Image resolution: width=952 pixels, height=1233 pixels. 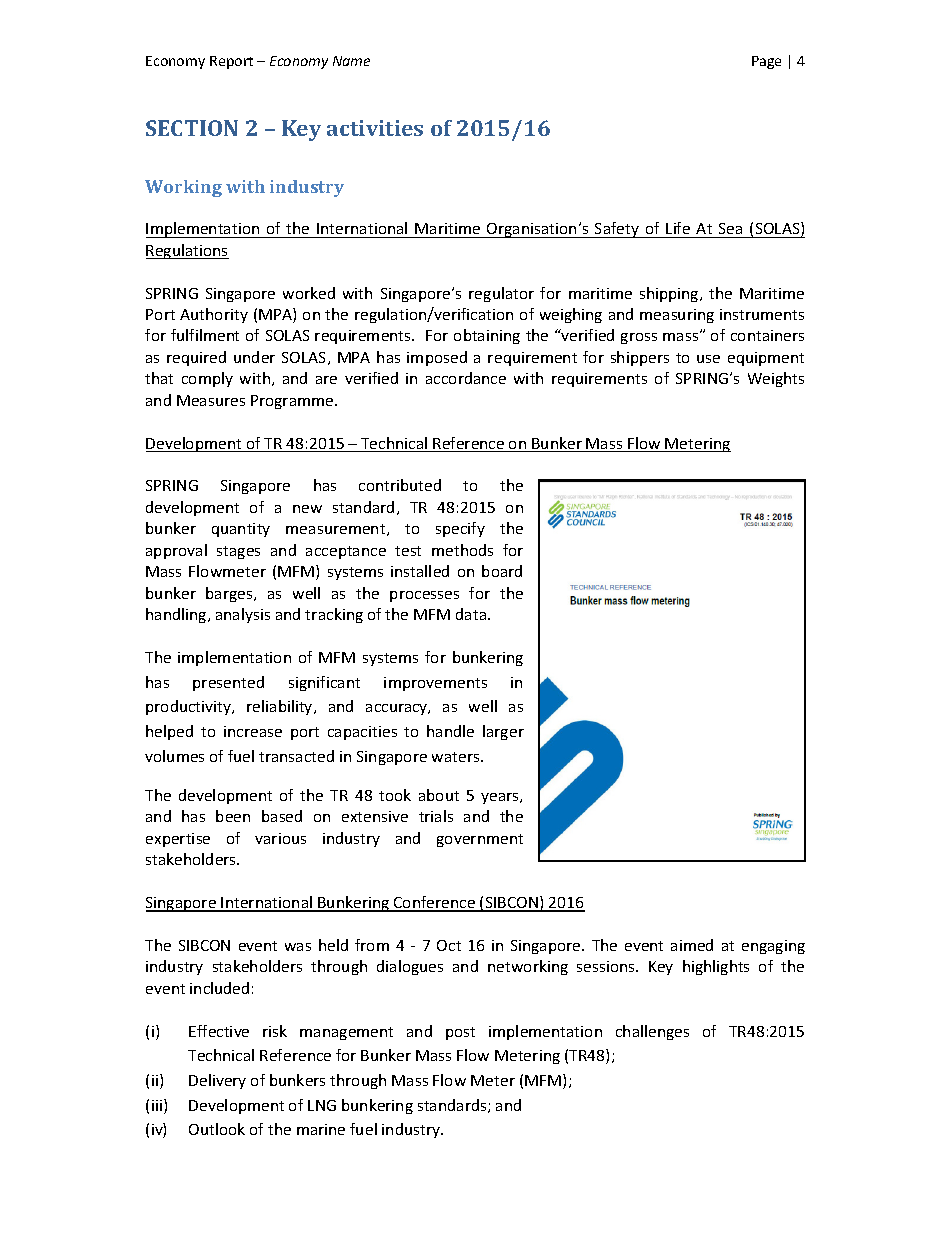 What do you see at coordinates (254, 357) in the image?
I see `under` at bounding box center [254, 357].
